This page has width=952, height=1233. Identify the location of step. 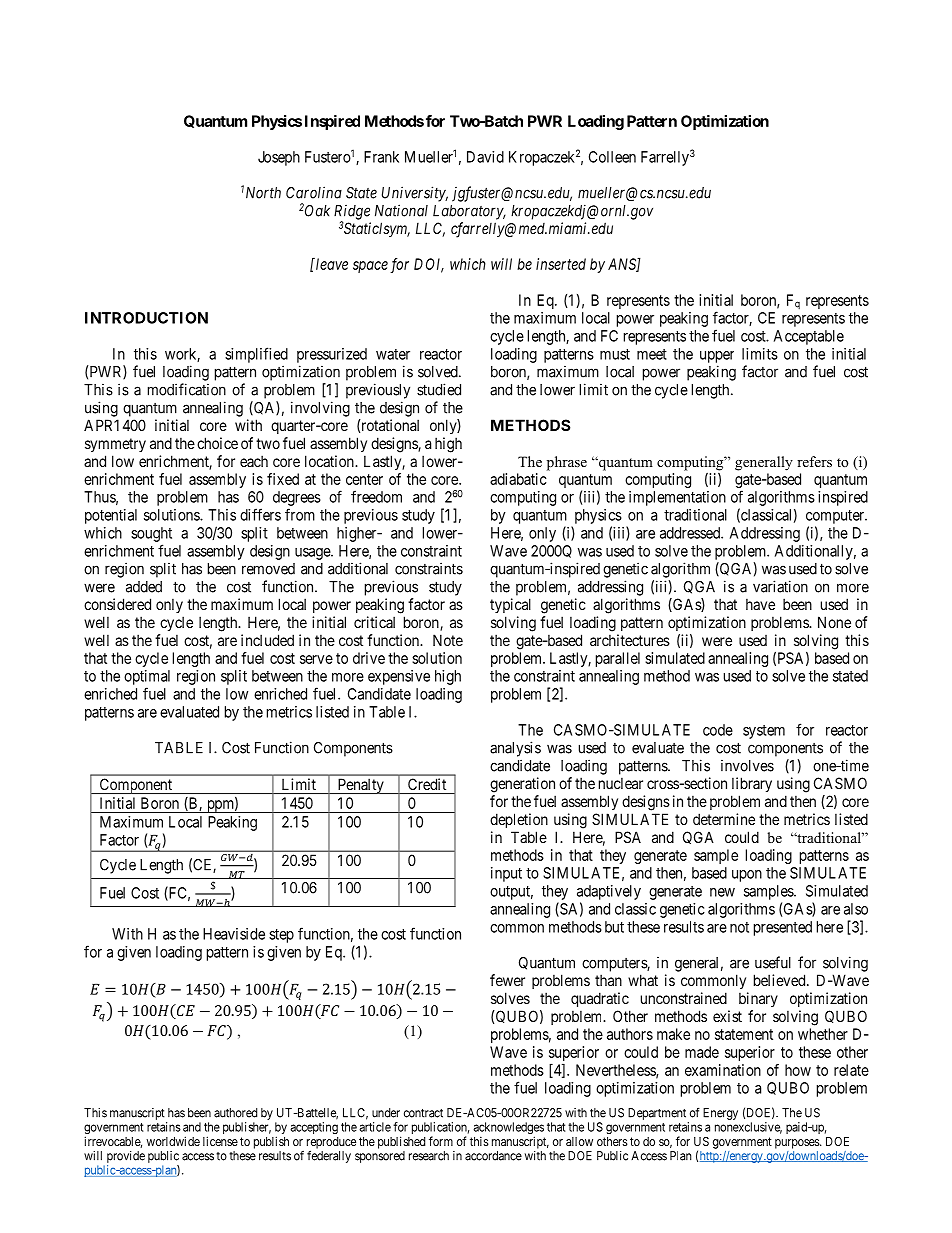
(281, 936).
